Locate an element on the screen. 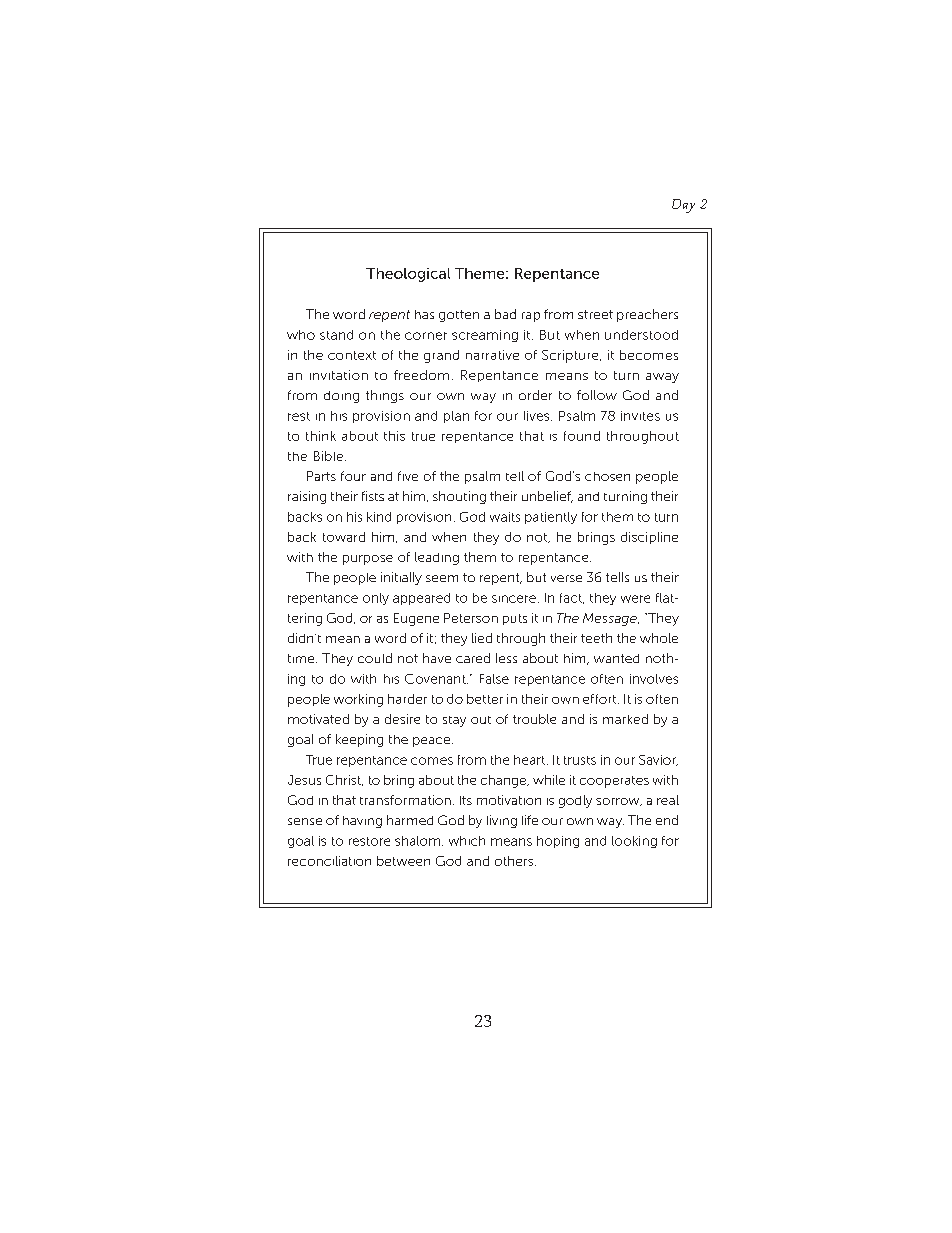  toward is located at coordinates (344, 537).
